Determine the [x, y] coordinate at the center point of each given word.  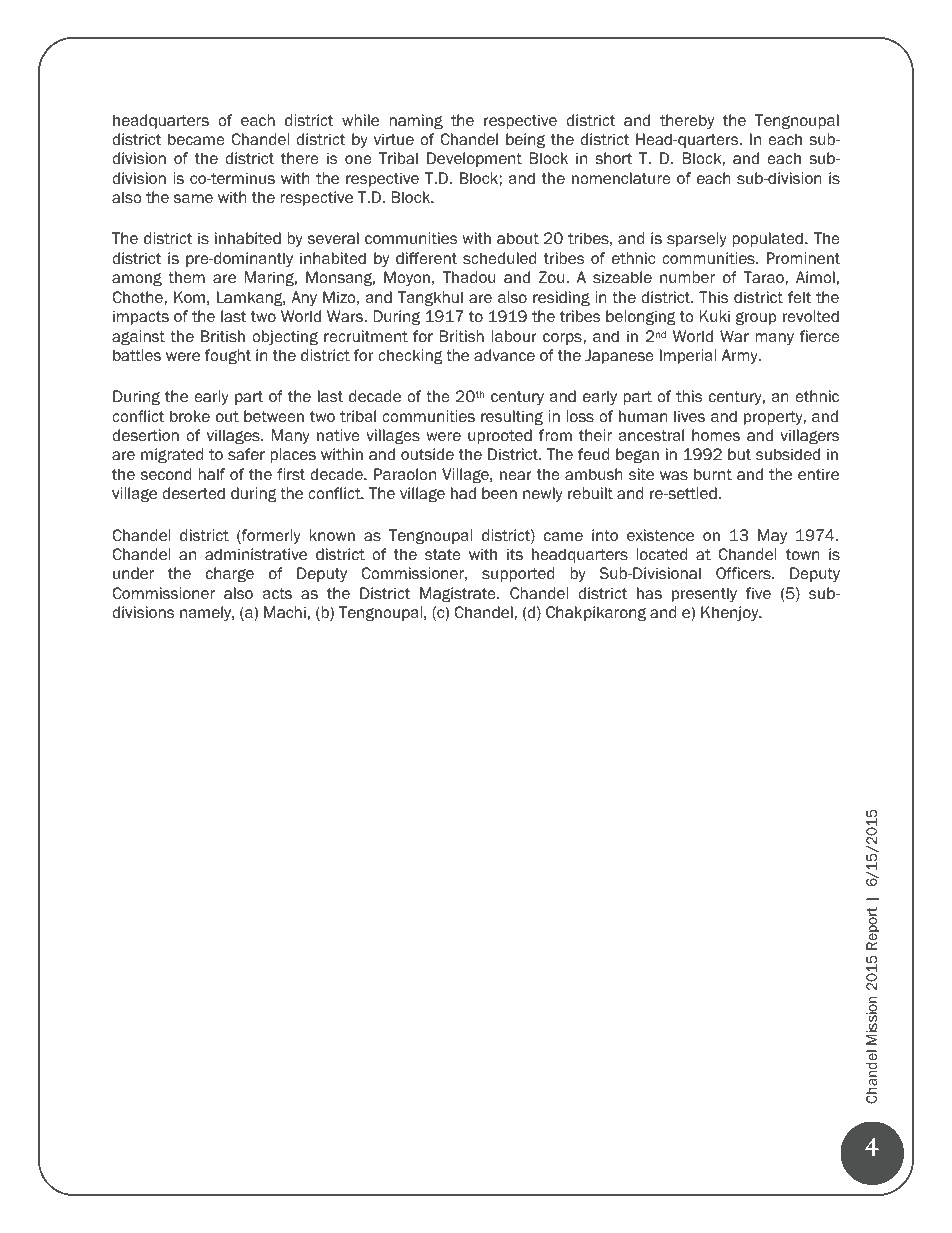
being [525, 140]
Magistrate [459, 594]
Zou [553, 277]
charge [230, 574]
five [758, 593]
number [687, 277]
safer [246, 454]
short [613, 158]
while [360, 120]
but [739, 454]
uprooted [500, 436]
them [186, 277]
